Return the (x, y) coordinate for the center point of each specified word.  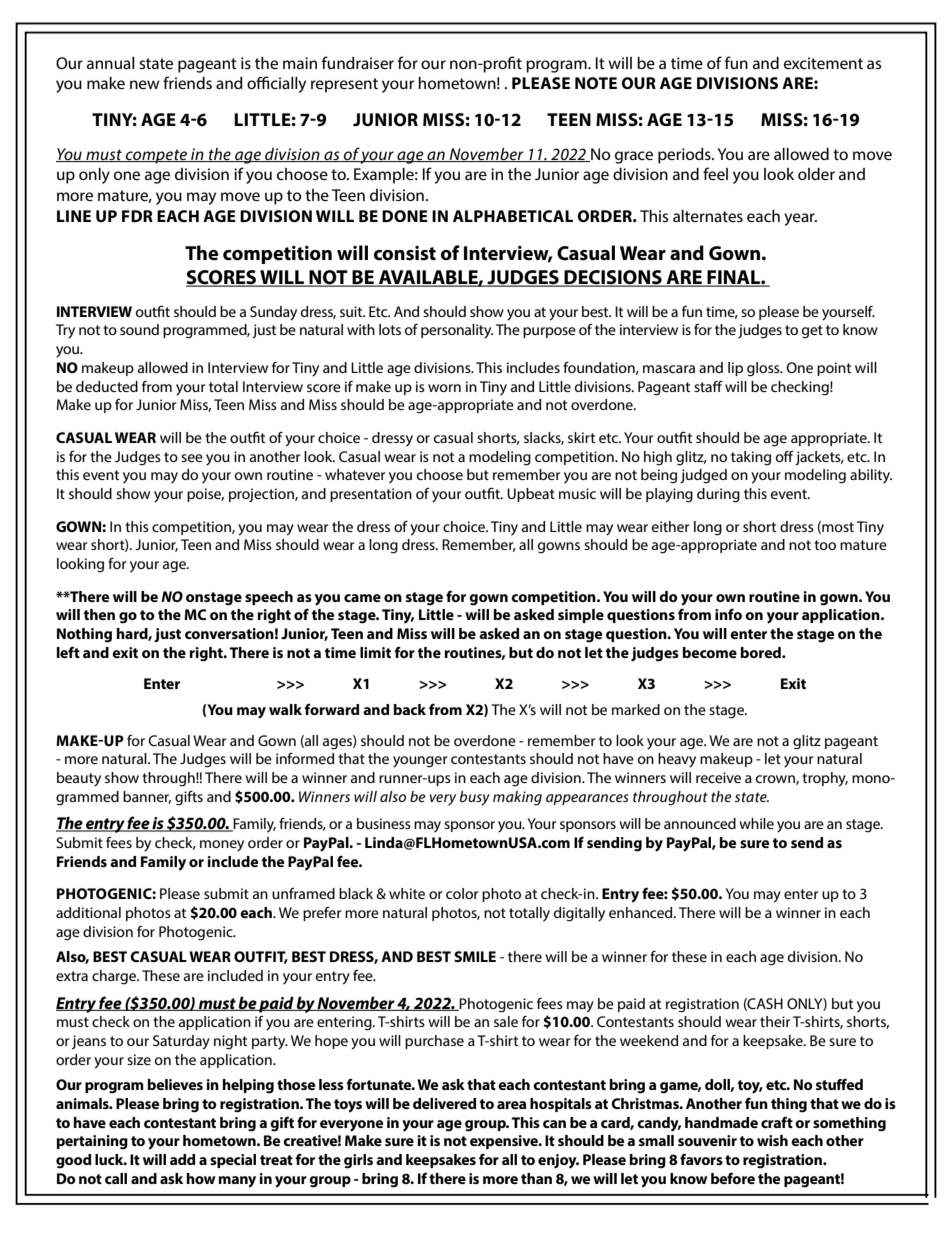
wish (772, 1140)
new (145, 84)
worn (444, 388)
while (756, 823)
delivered (444, 1103)
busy (475, 798)
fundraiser (358, 62)
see (192, 458)
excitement (823, 63)
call (116, 1178)
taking (751, 458)
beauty (79, 779)
